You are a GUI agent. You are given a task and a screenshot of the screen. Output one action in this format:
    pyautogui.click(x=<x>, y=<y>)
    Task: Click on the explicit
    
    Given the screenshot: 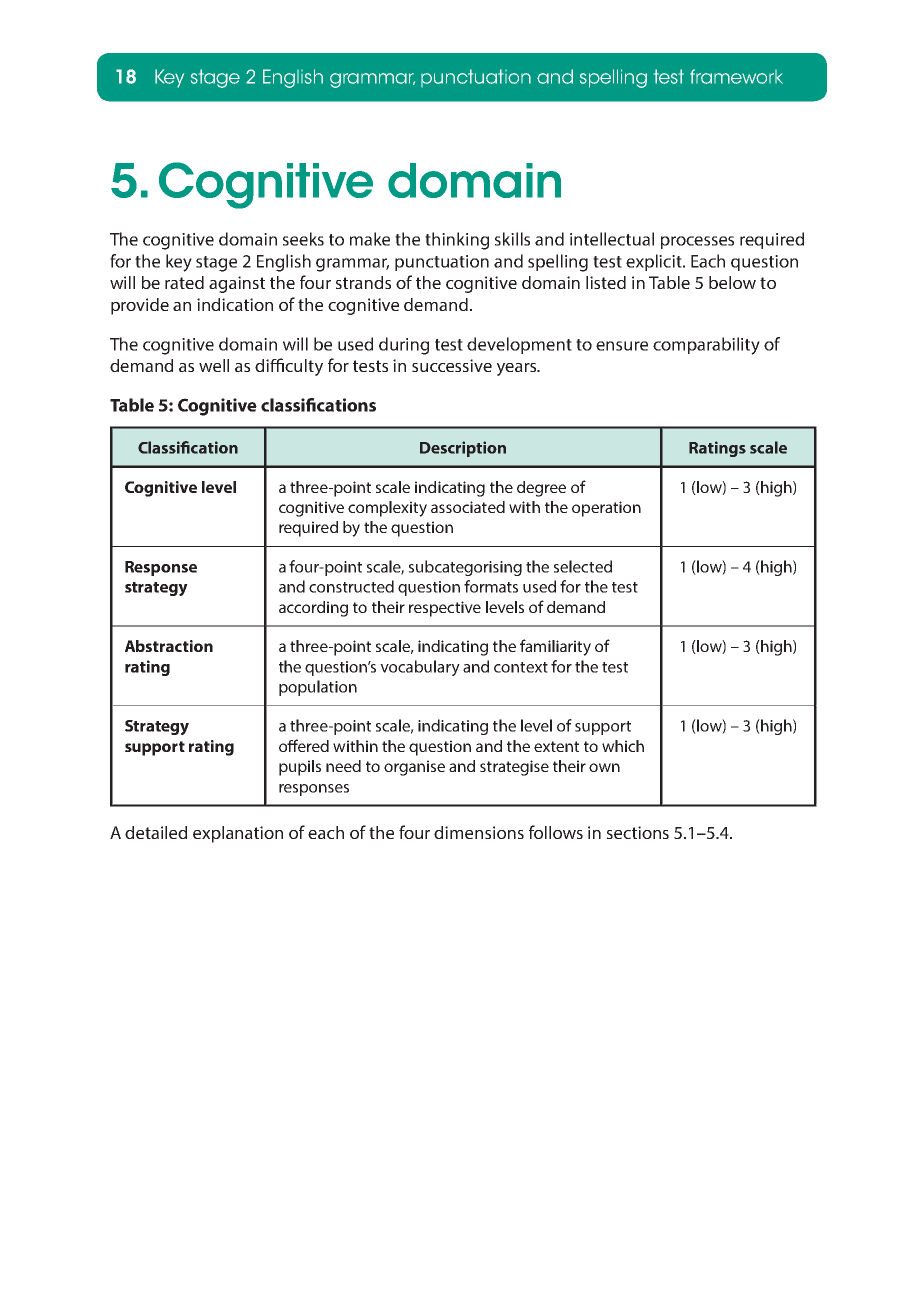 What is the action you would take?
    pyautogui.click(x=655, y=262)
